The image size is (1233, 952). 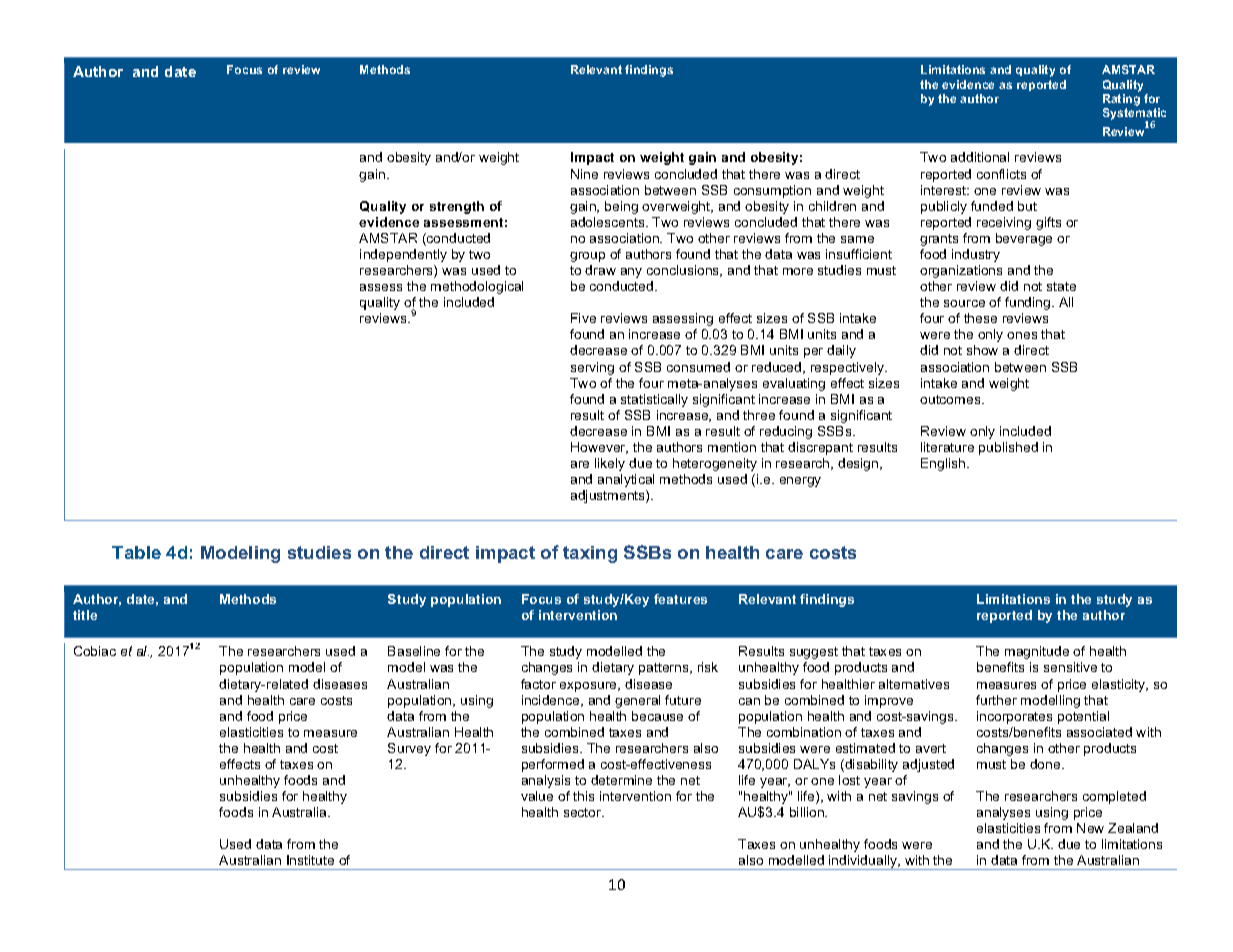 What do you see at coordinates (592, 368) in the screenshot?
I see `serving` at bounding box center [592, 368].
